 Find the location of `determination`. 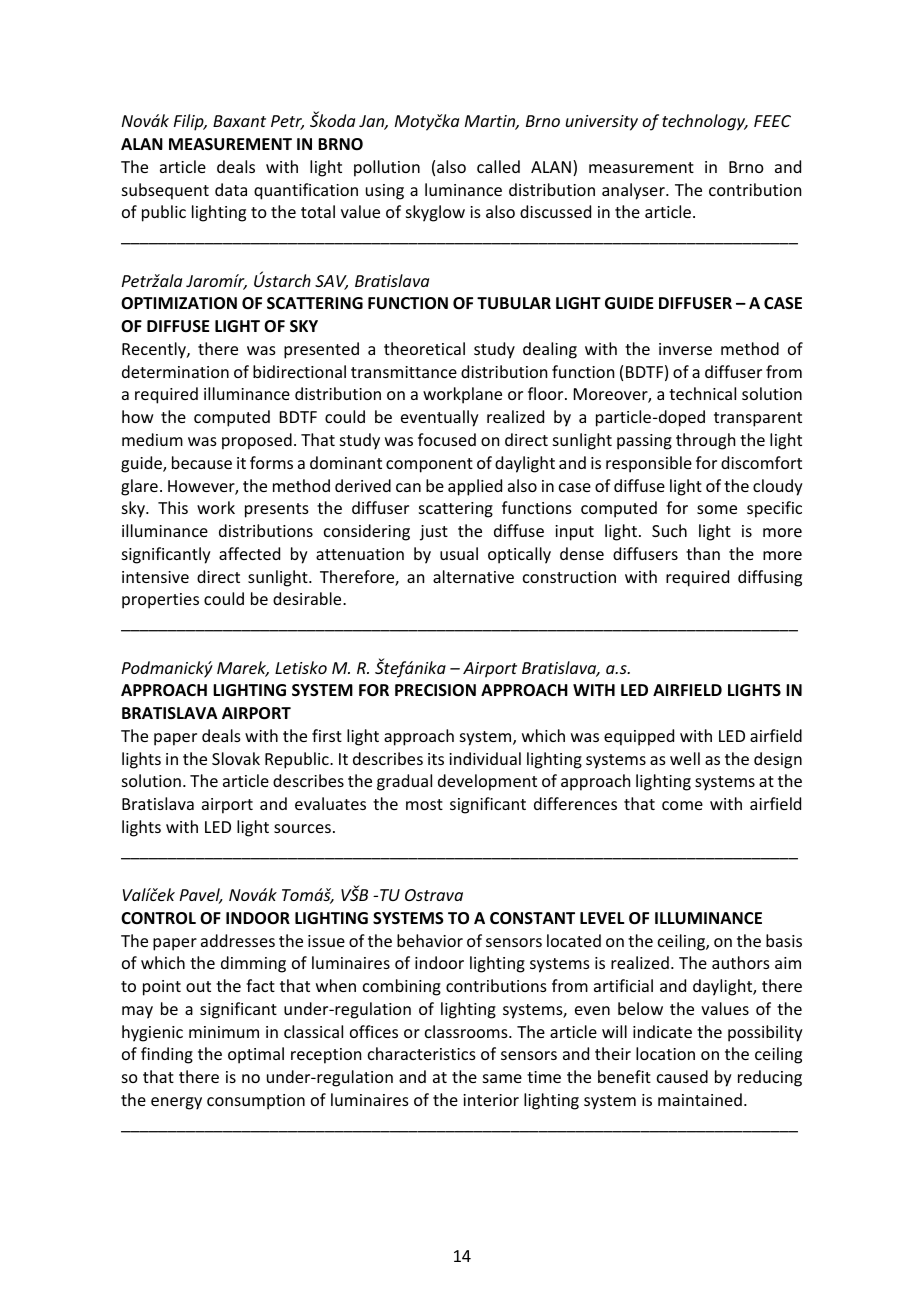

determination is located at coordinates (175, 371).
